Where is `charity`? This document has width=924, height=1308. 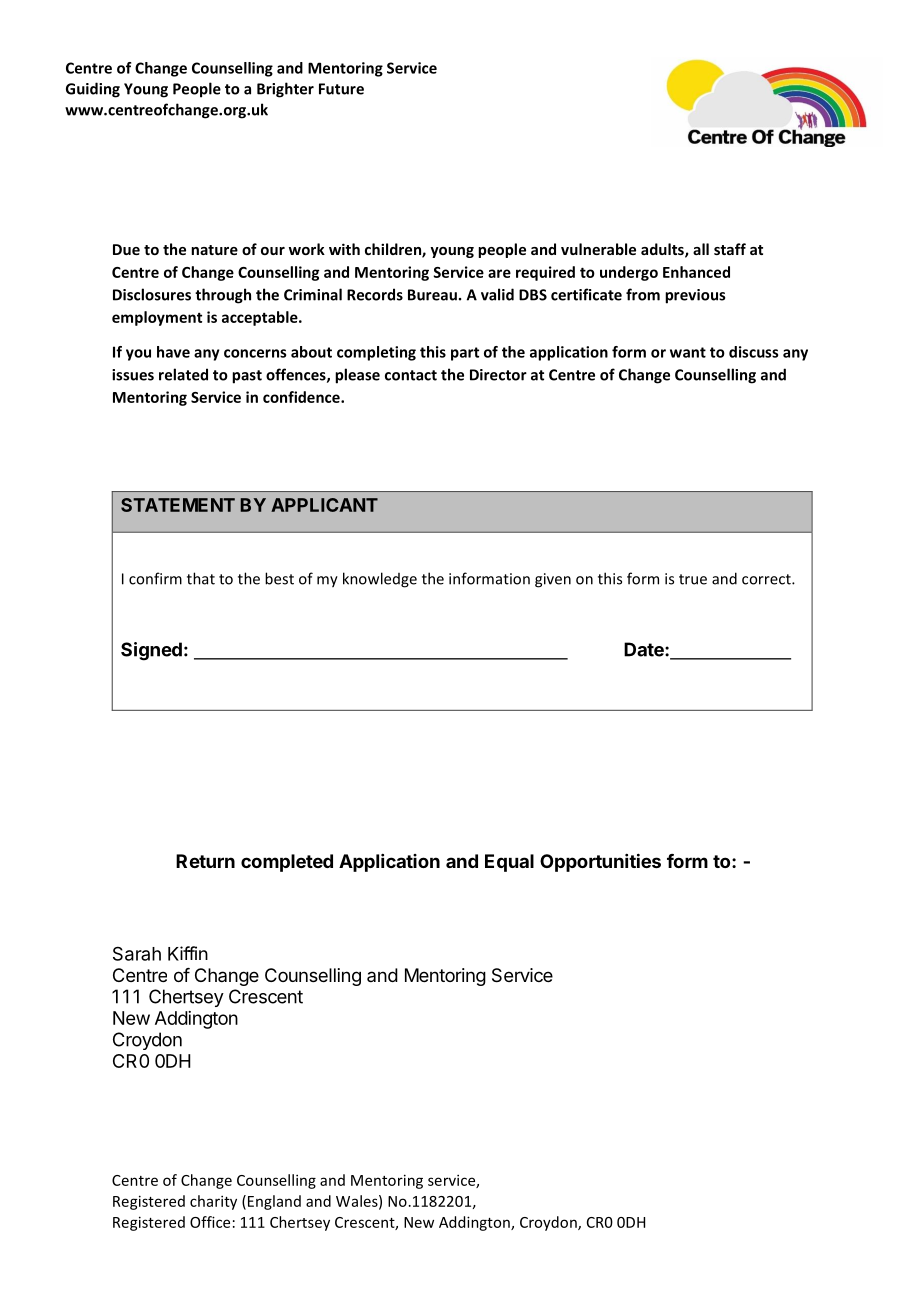 charity is located at coordinates (213, 1202).
